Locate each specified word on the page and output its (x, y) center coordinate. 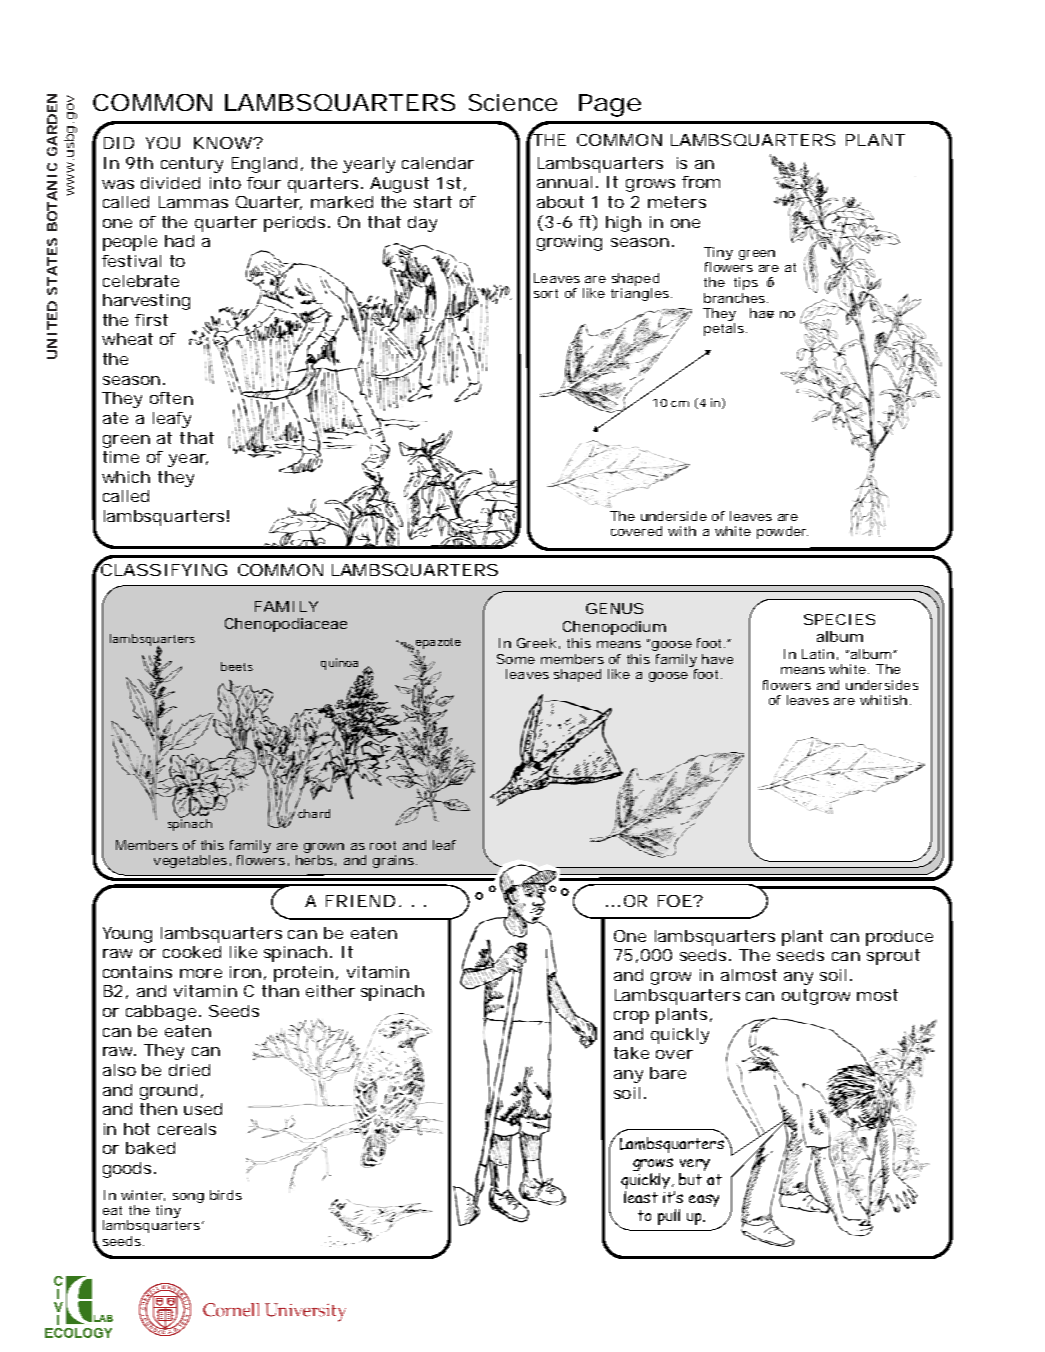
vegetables (190, 861)
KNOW (224, 143)
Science (513, 102)
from (701, 182)
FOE (675, 901)
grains (393, 861)
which (126, 477)
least (641, 1197)
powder (782, 532)
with (682, 531)
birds (226, 1195)
